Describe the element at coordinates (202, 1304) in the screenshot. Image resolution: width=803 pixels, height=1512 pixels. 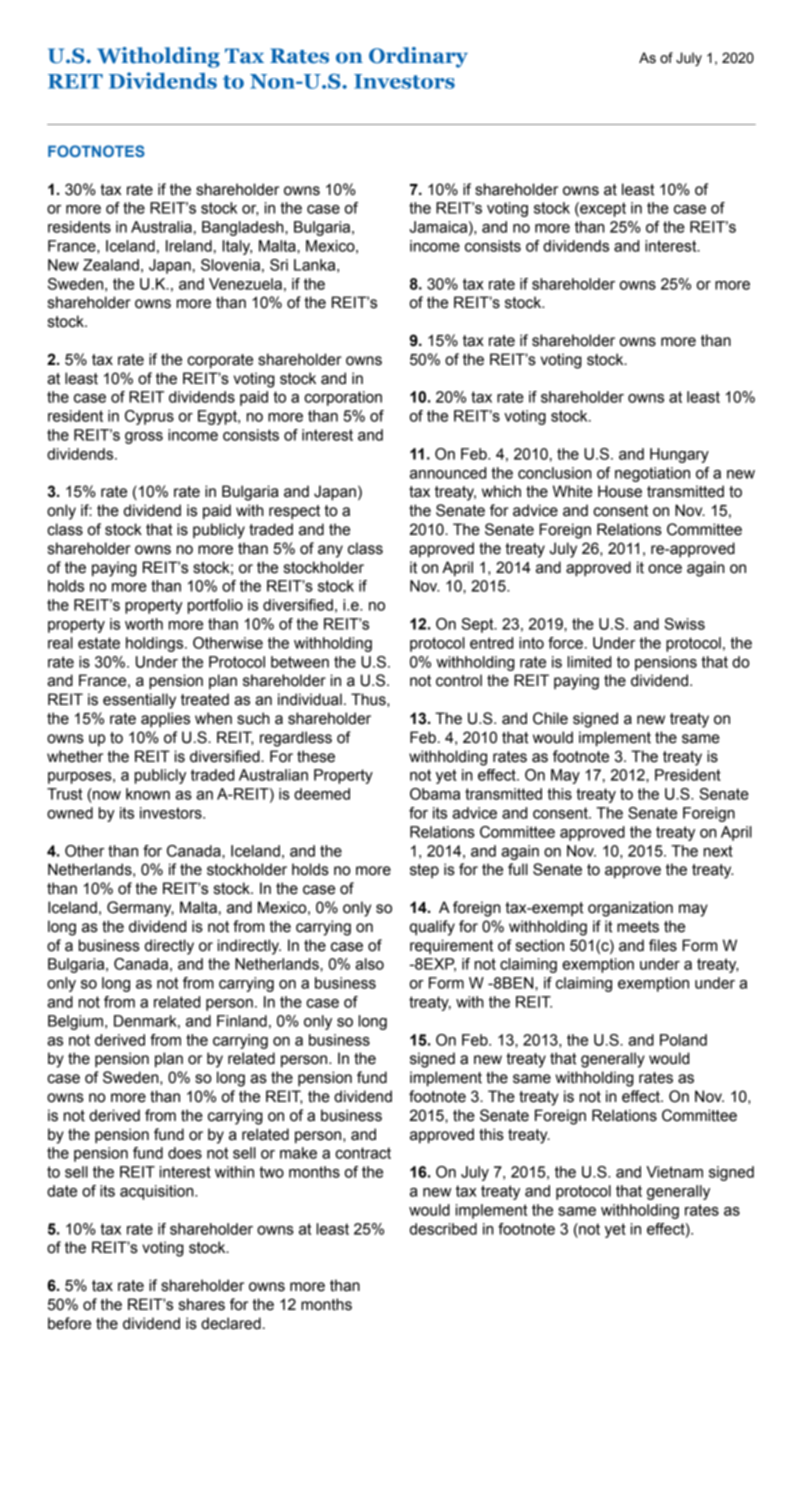
I see `shares` at that location.
